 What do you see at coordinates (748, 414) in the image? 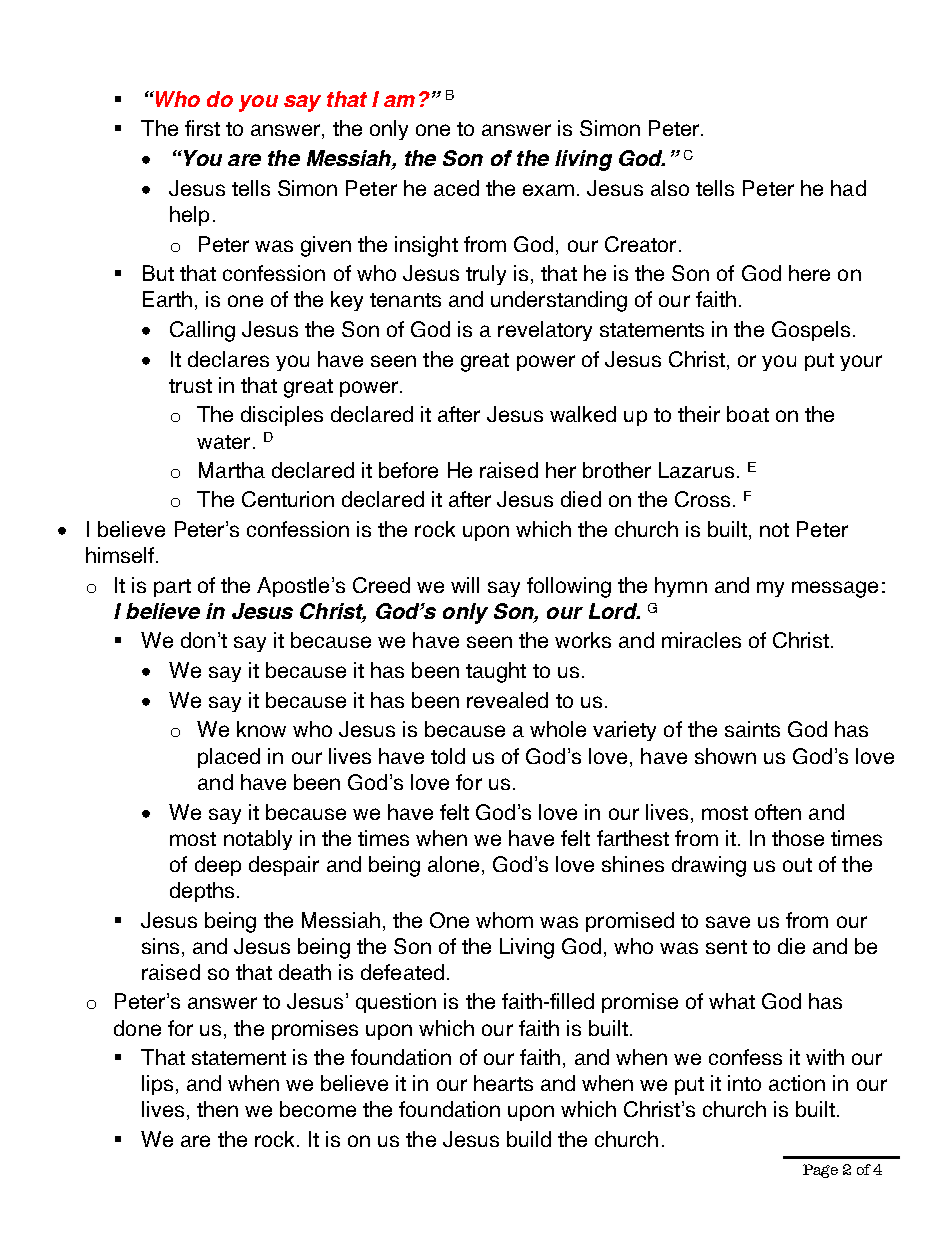
I see `boat` at bounding box center [748, 414].
